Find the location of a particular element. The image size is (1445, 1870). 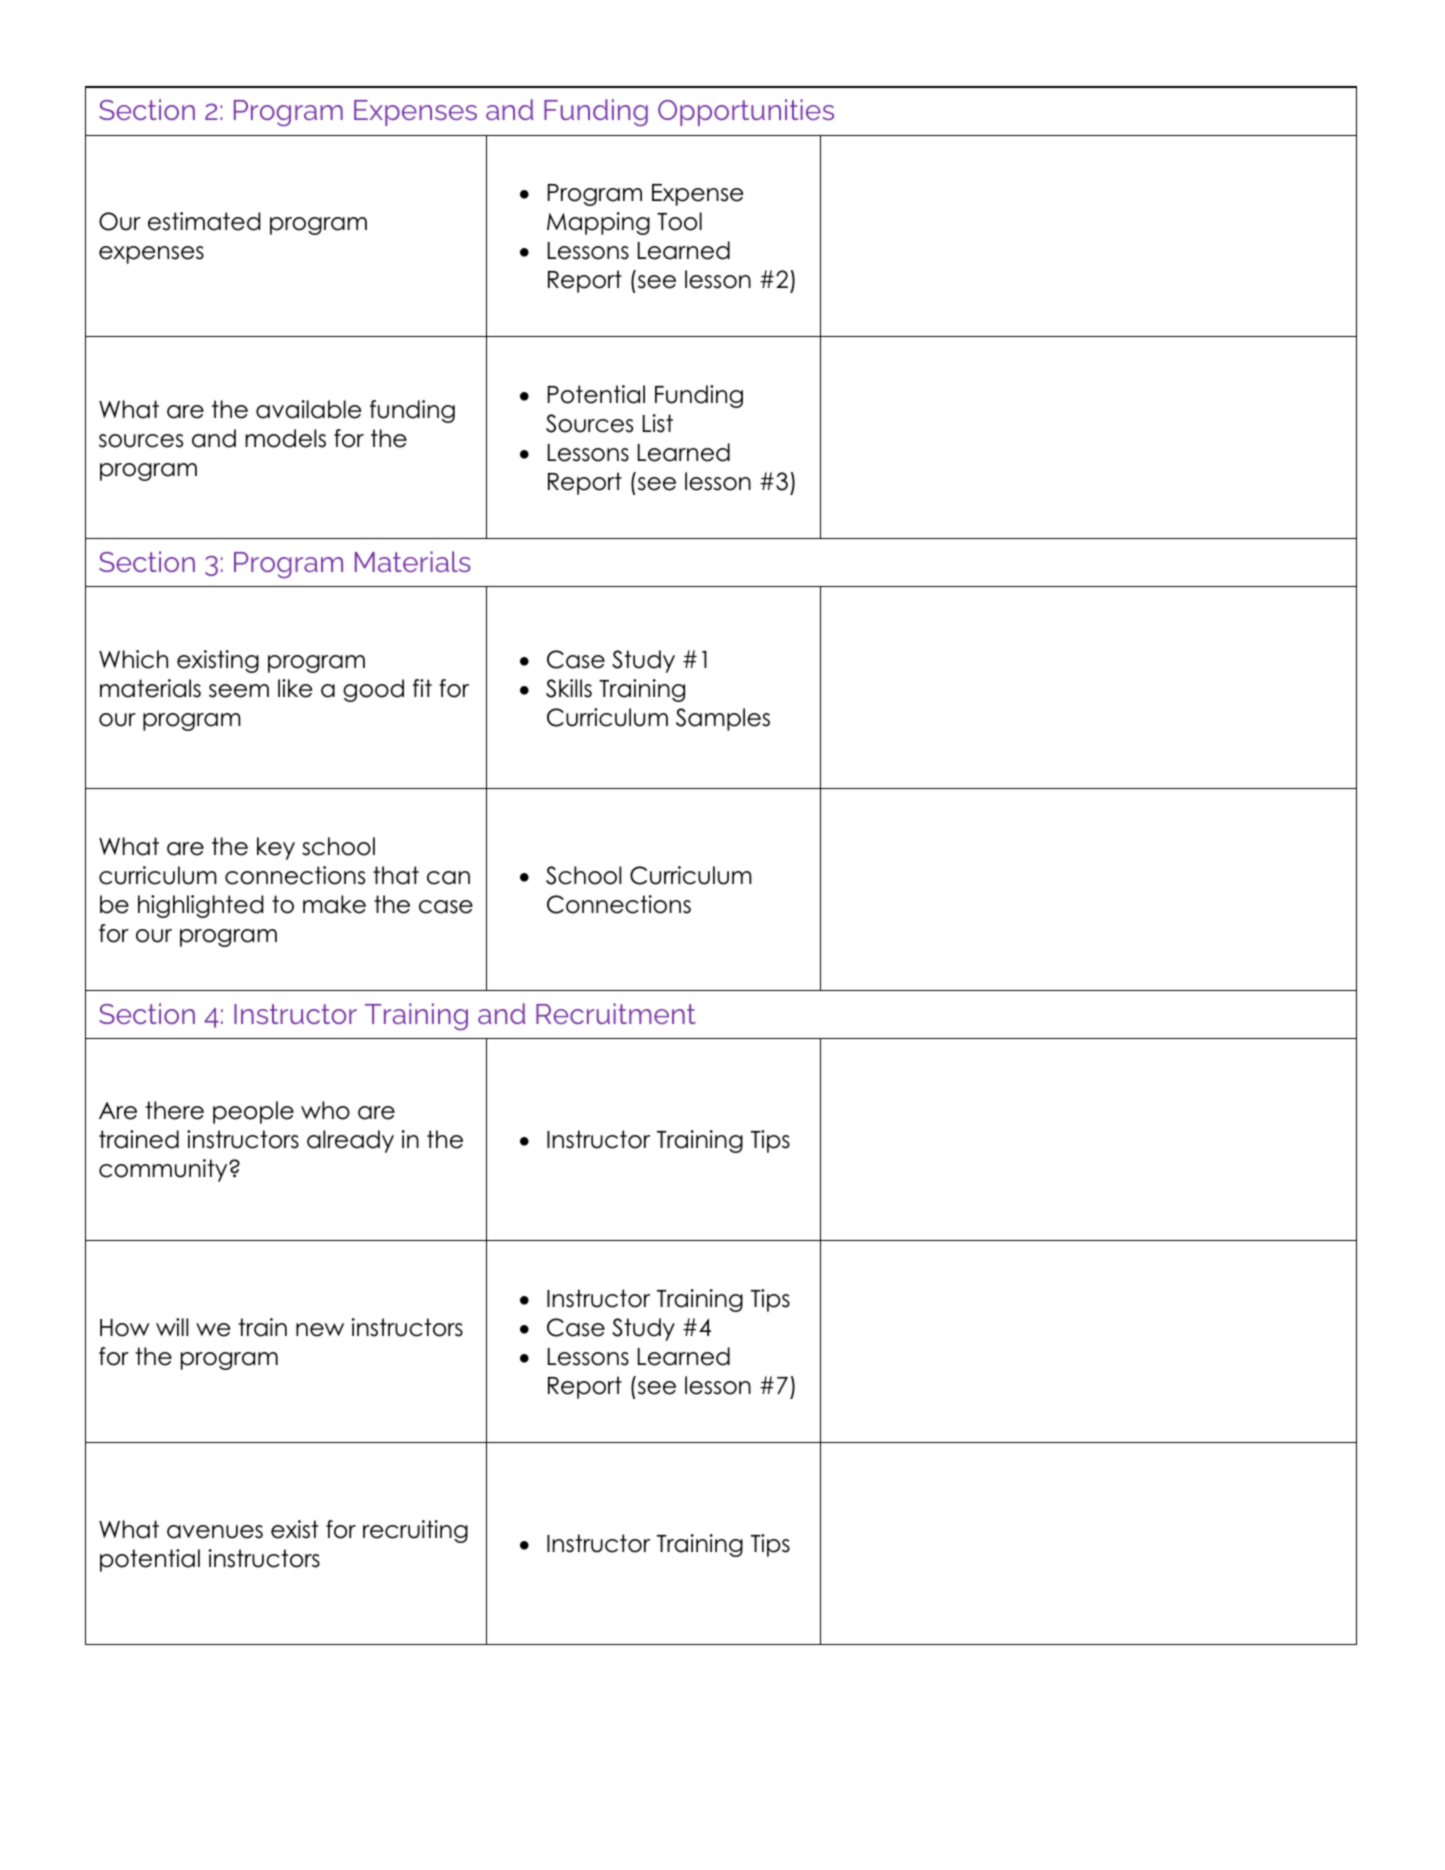

fit is located at coordinates (422, 688).
